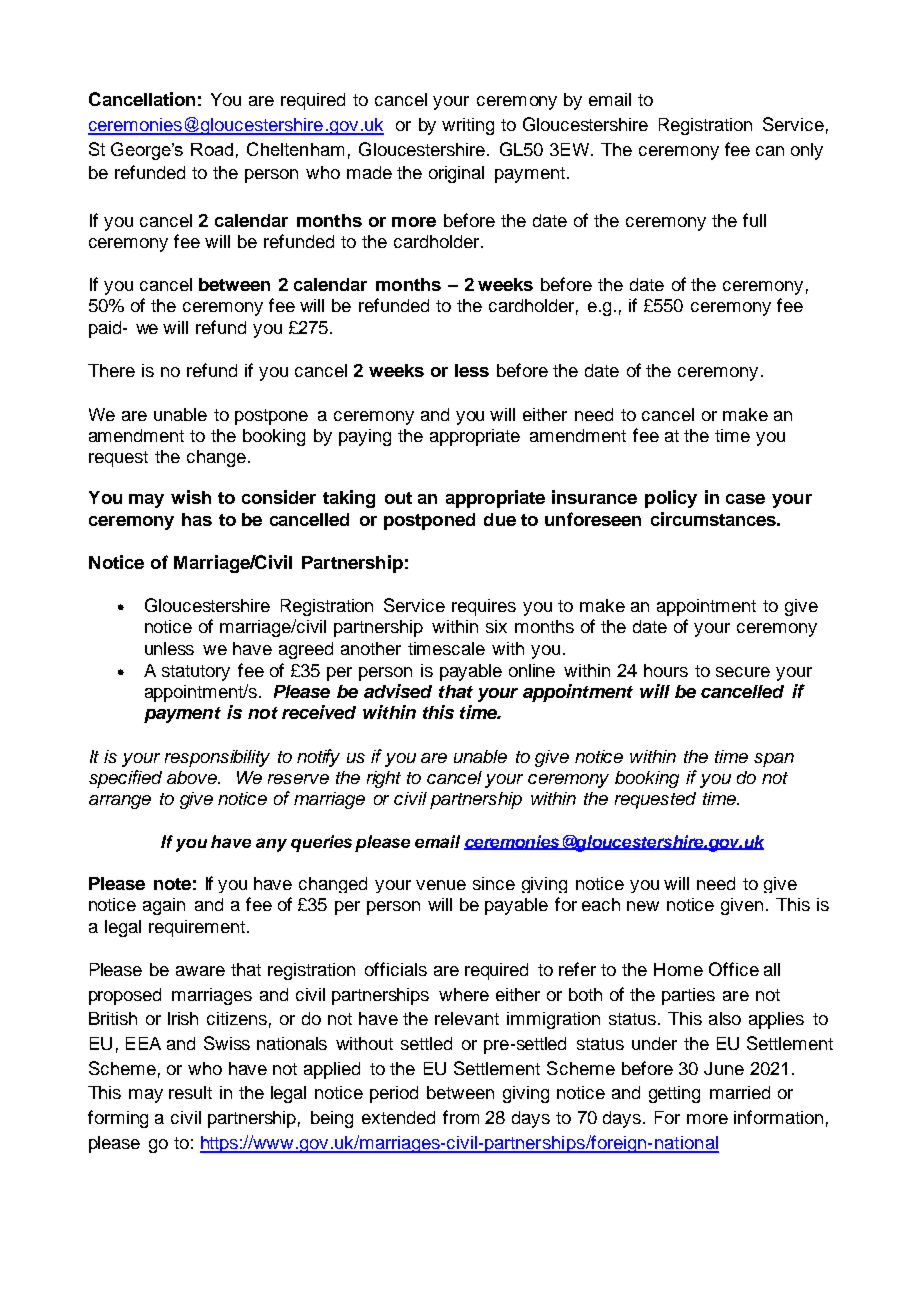  I want to click on only, so click(807, 151).
